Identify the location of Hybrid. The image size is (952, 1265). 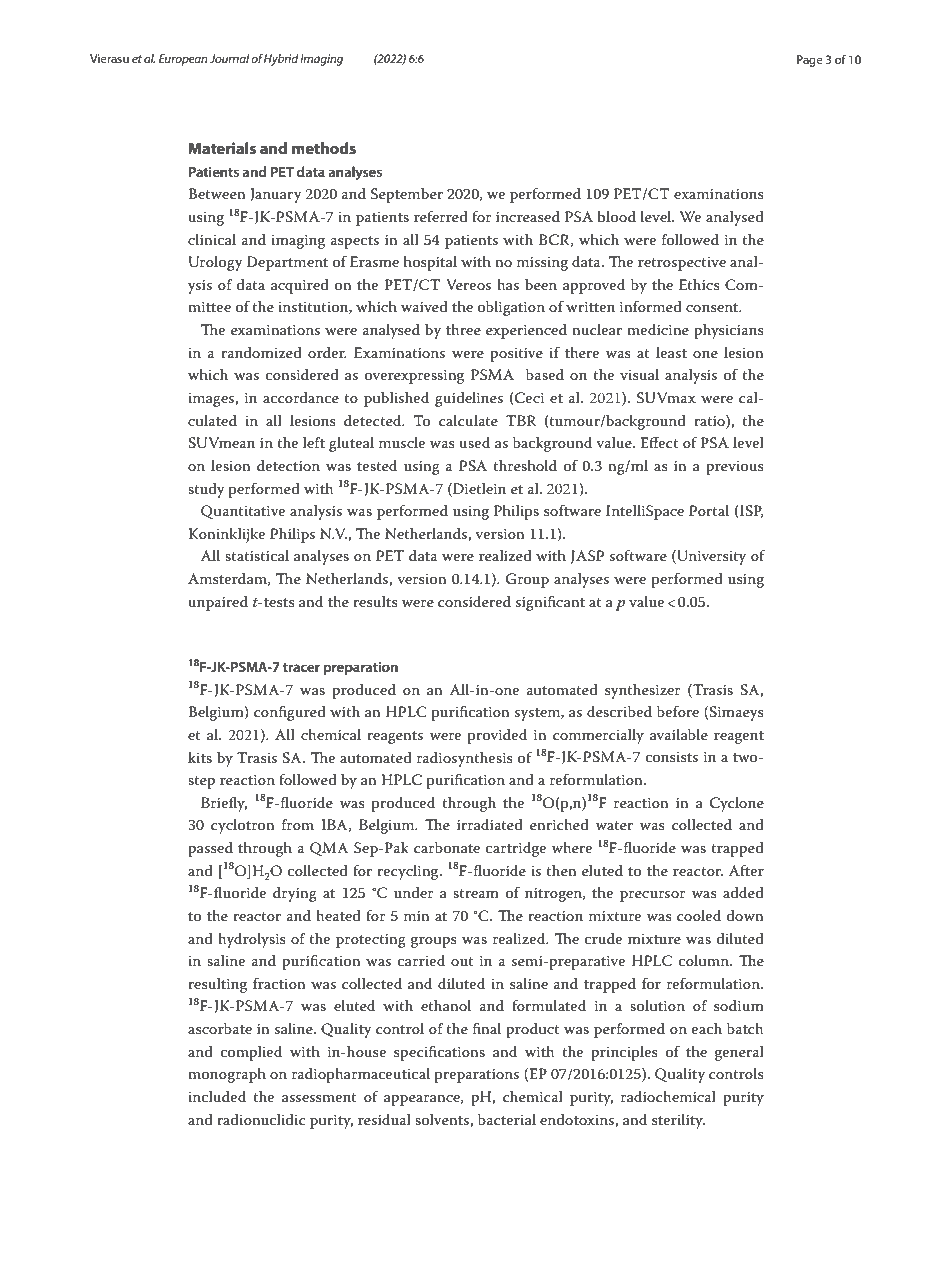
(281, 60).
